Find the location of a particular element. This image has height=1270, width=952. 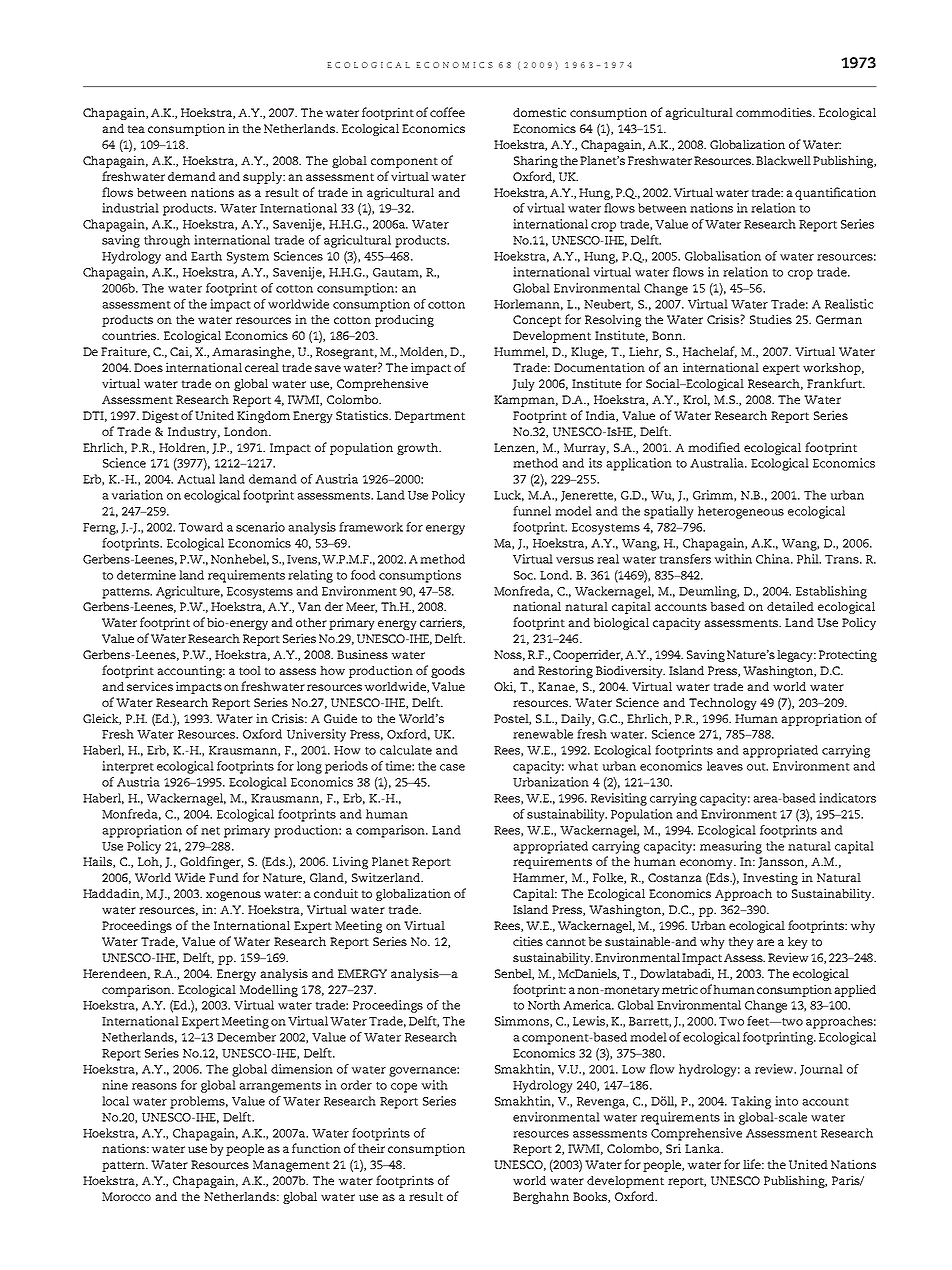

coffee is located at coordinates (447, 112).
